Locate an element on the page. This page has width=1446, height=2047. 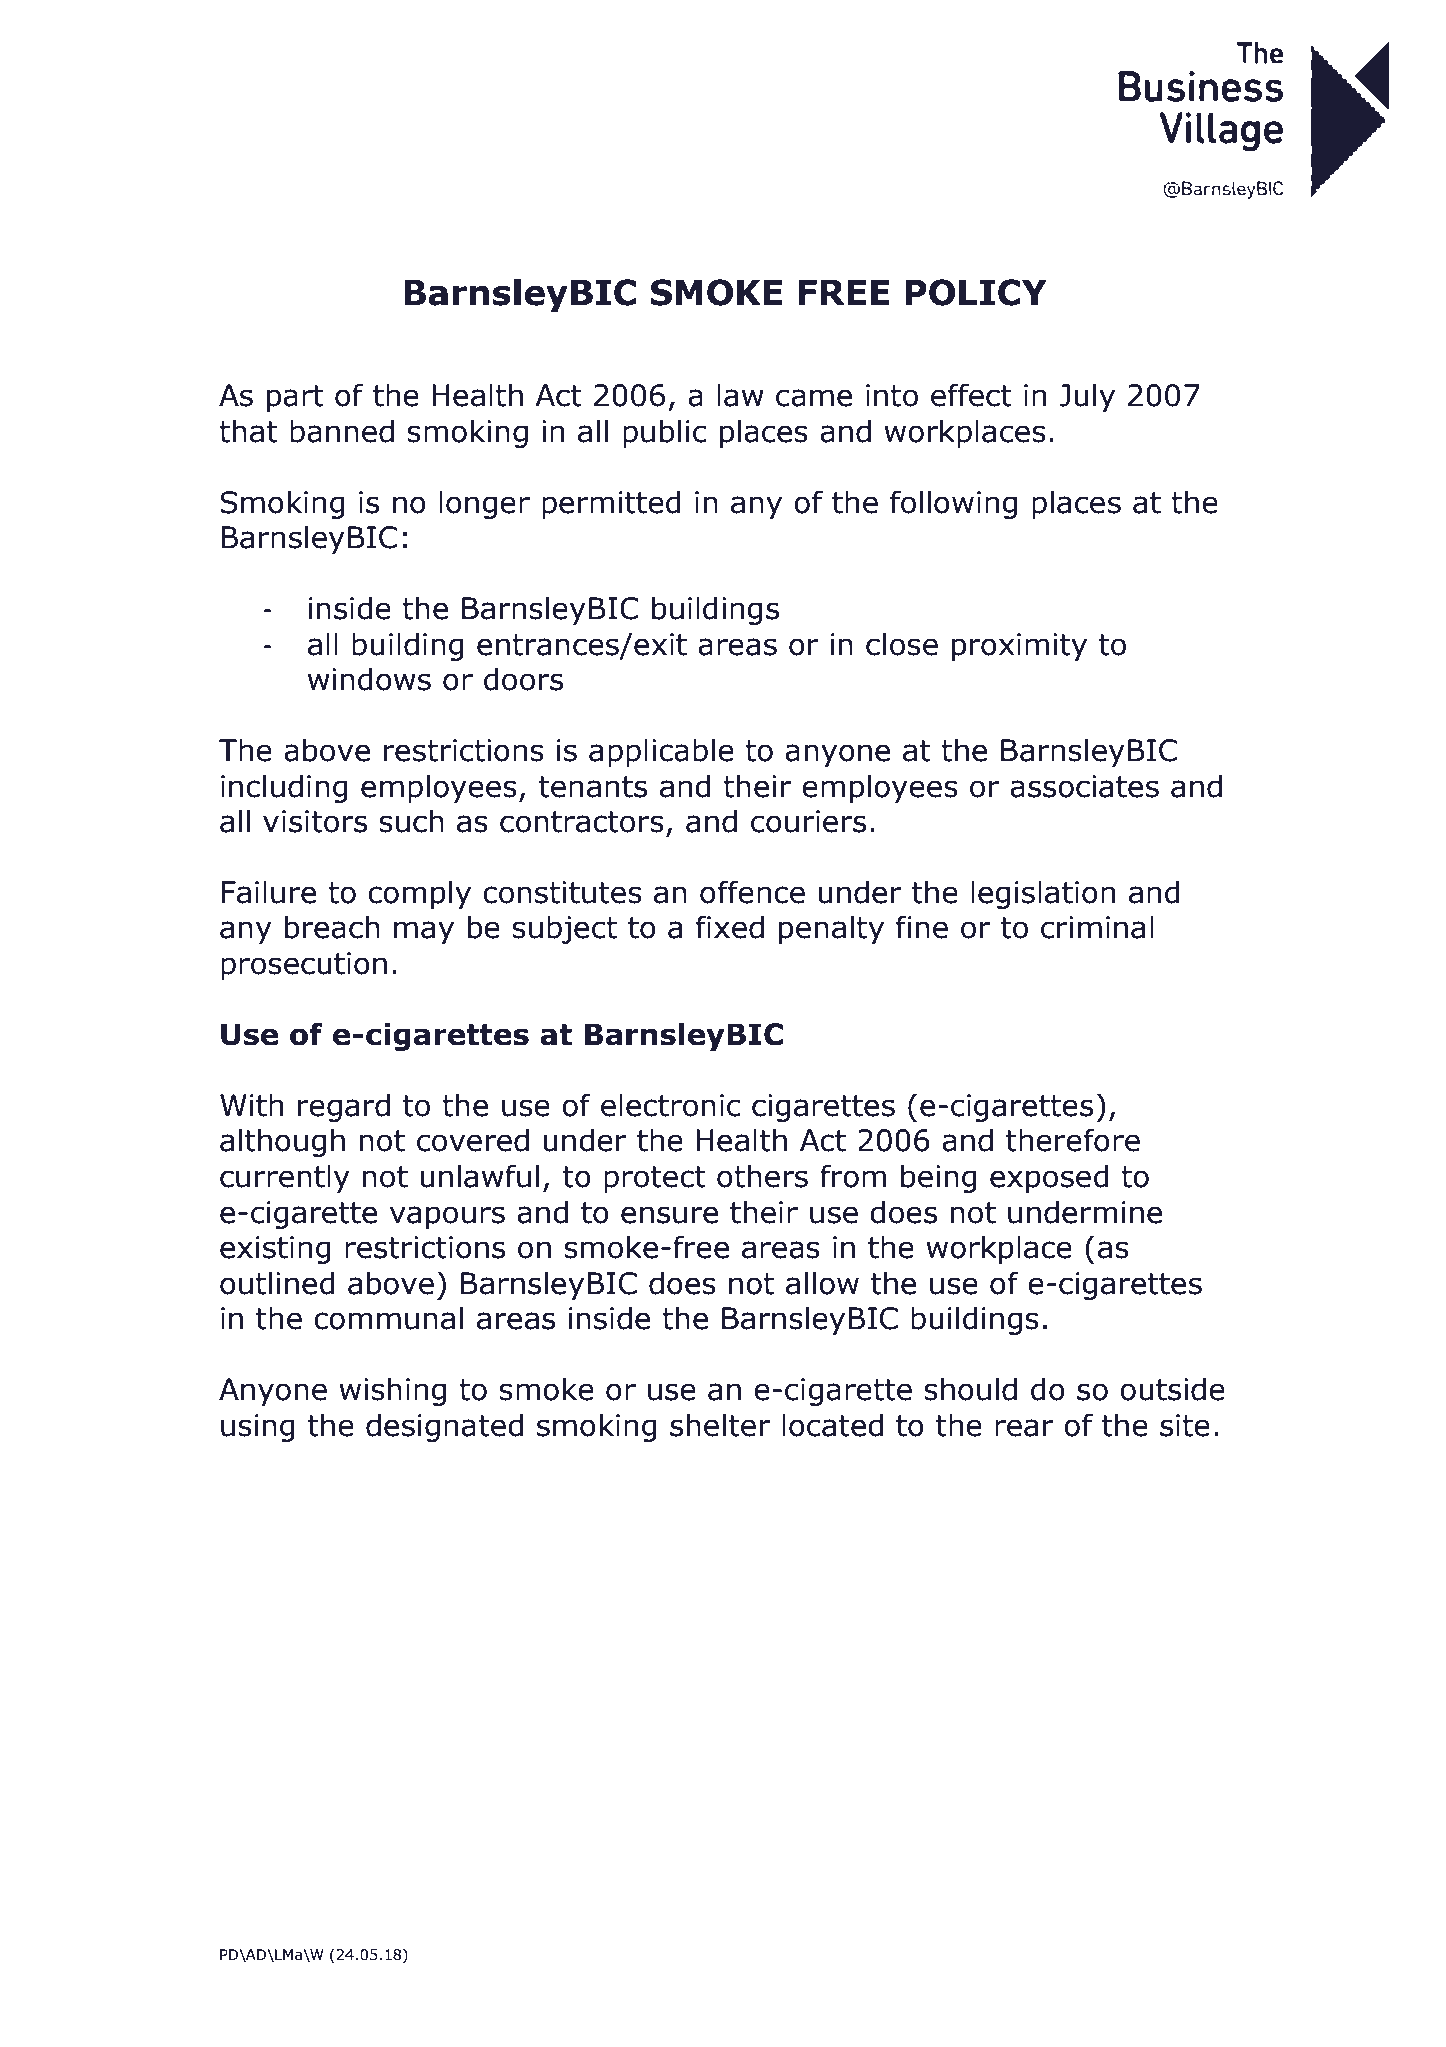
windows is located at coordinates (369, 679).
